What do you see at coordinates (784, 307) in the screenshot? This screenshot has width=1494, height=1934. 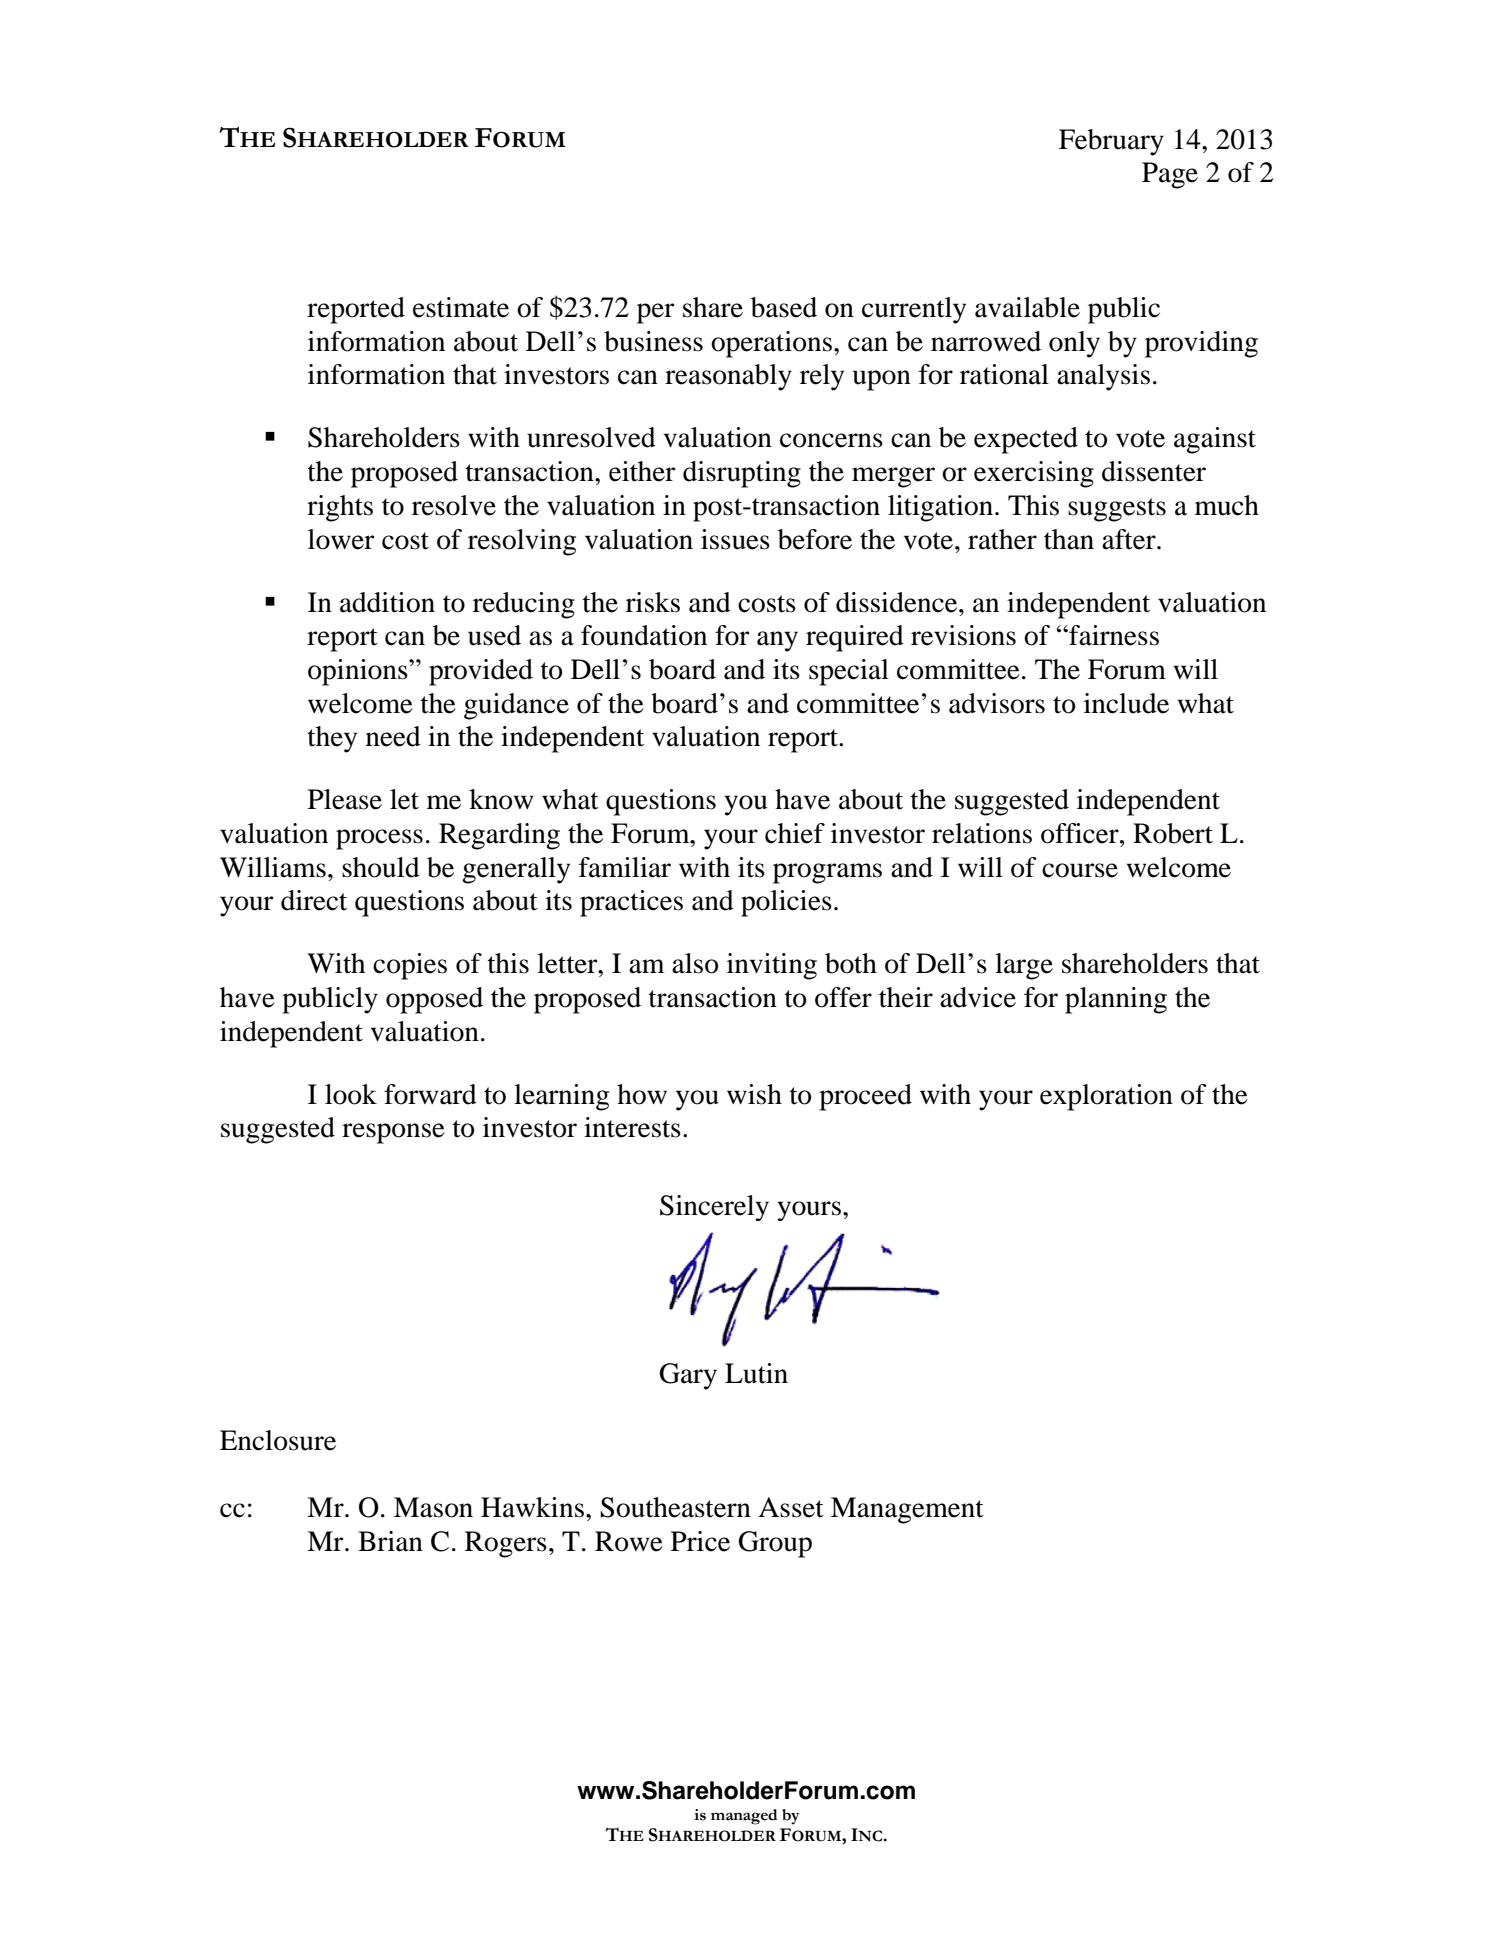 I see `based` at bounding box center [784, 307].
